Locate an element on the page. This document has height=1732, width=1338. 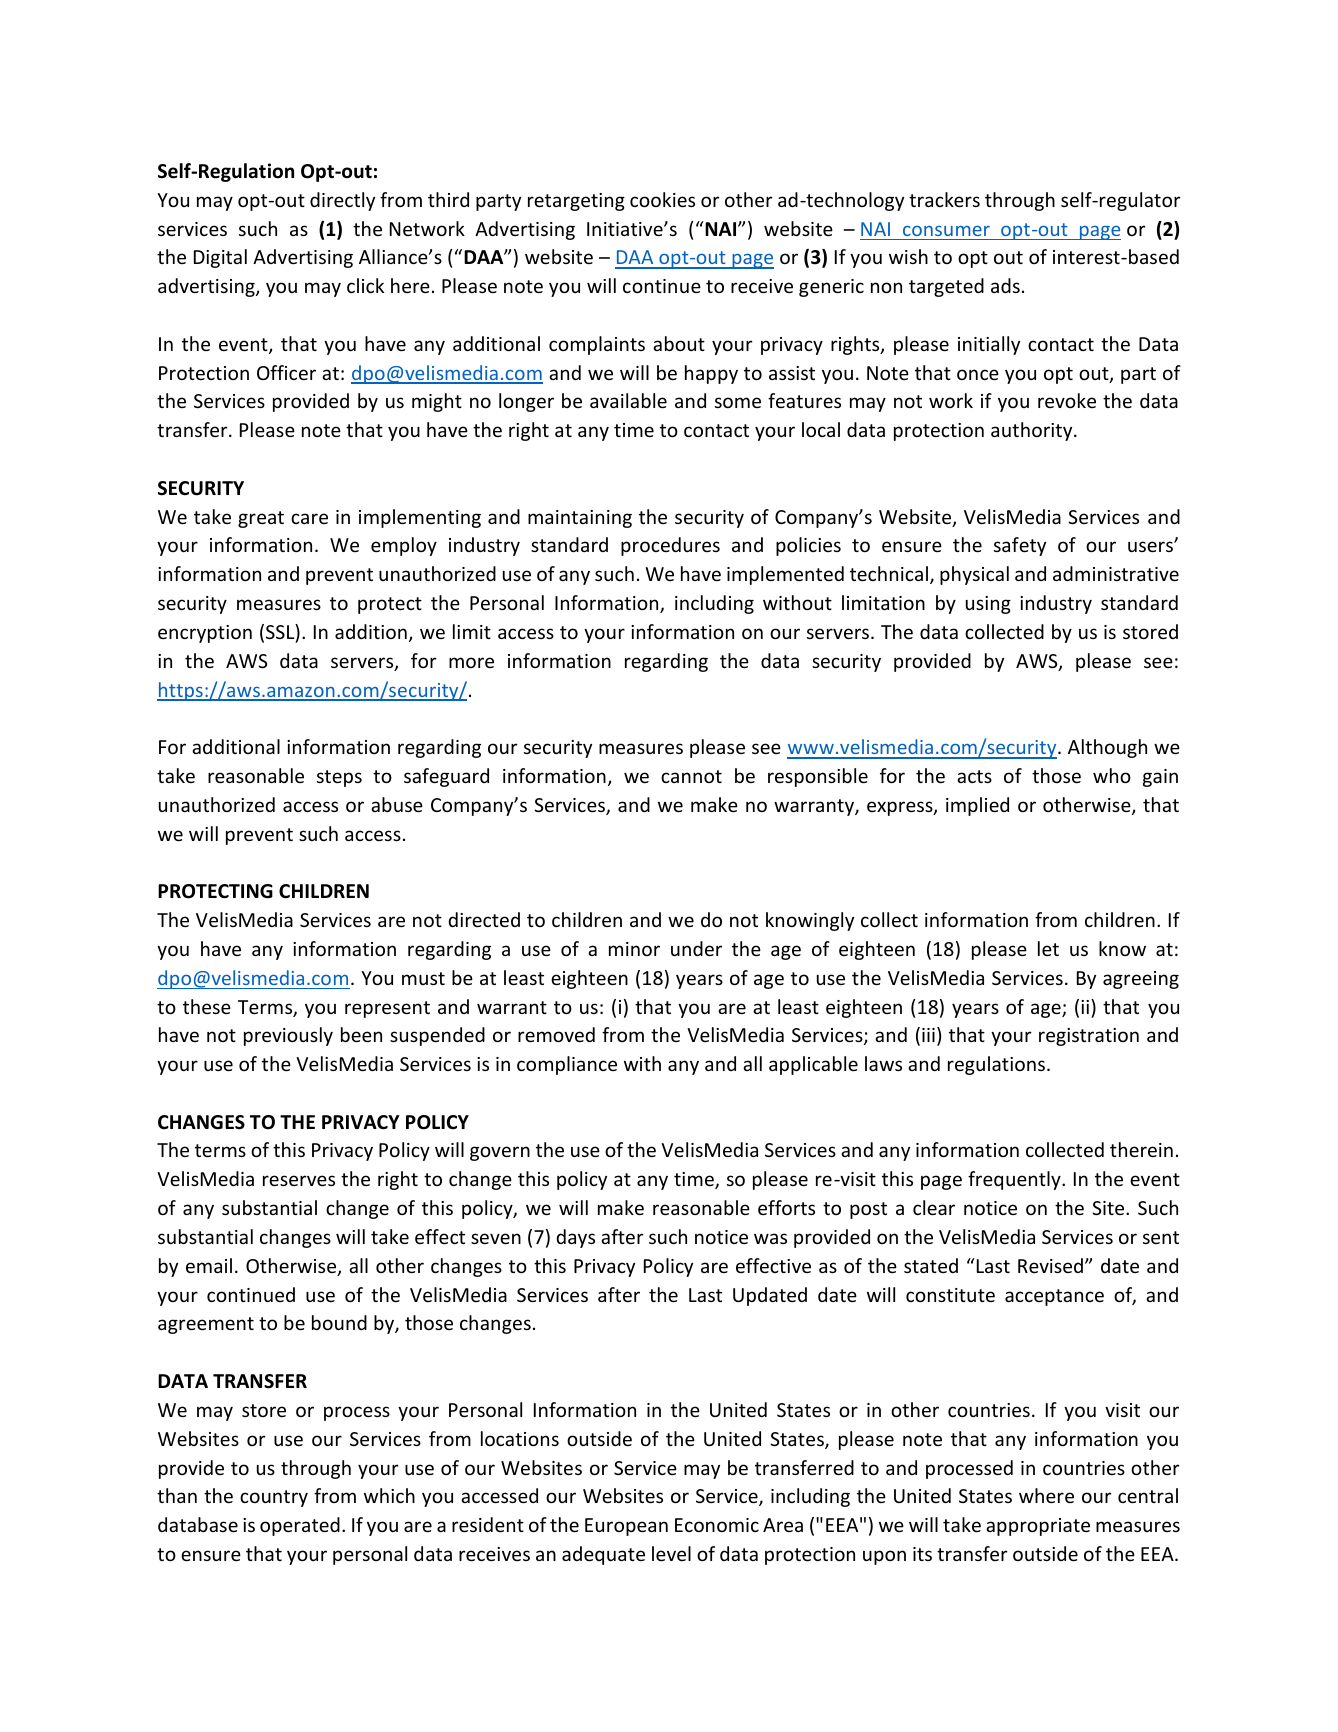
reserves is located at coordinates (299, 1180).
